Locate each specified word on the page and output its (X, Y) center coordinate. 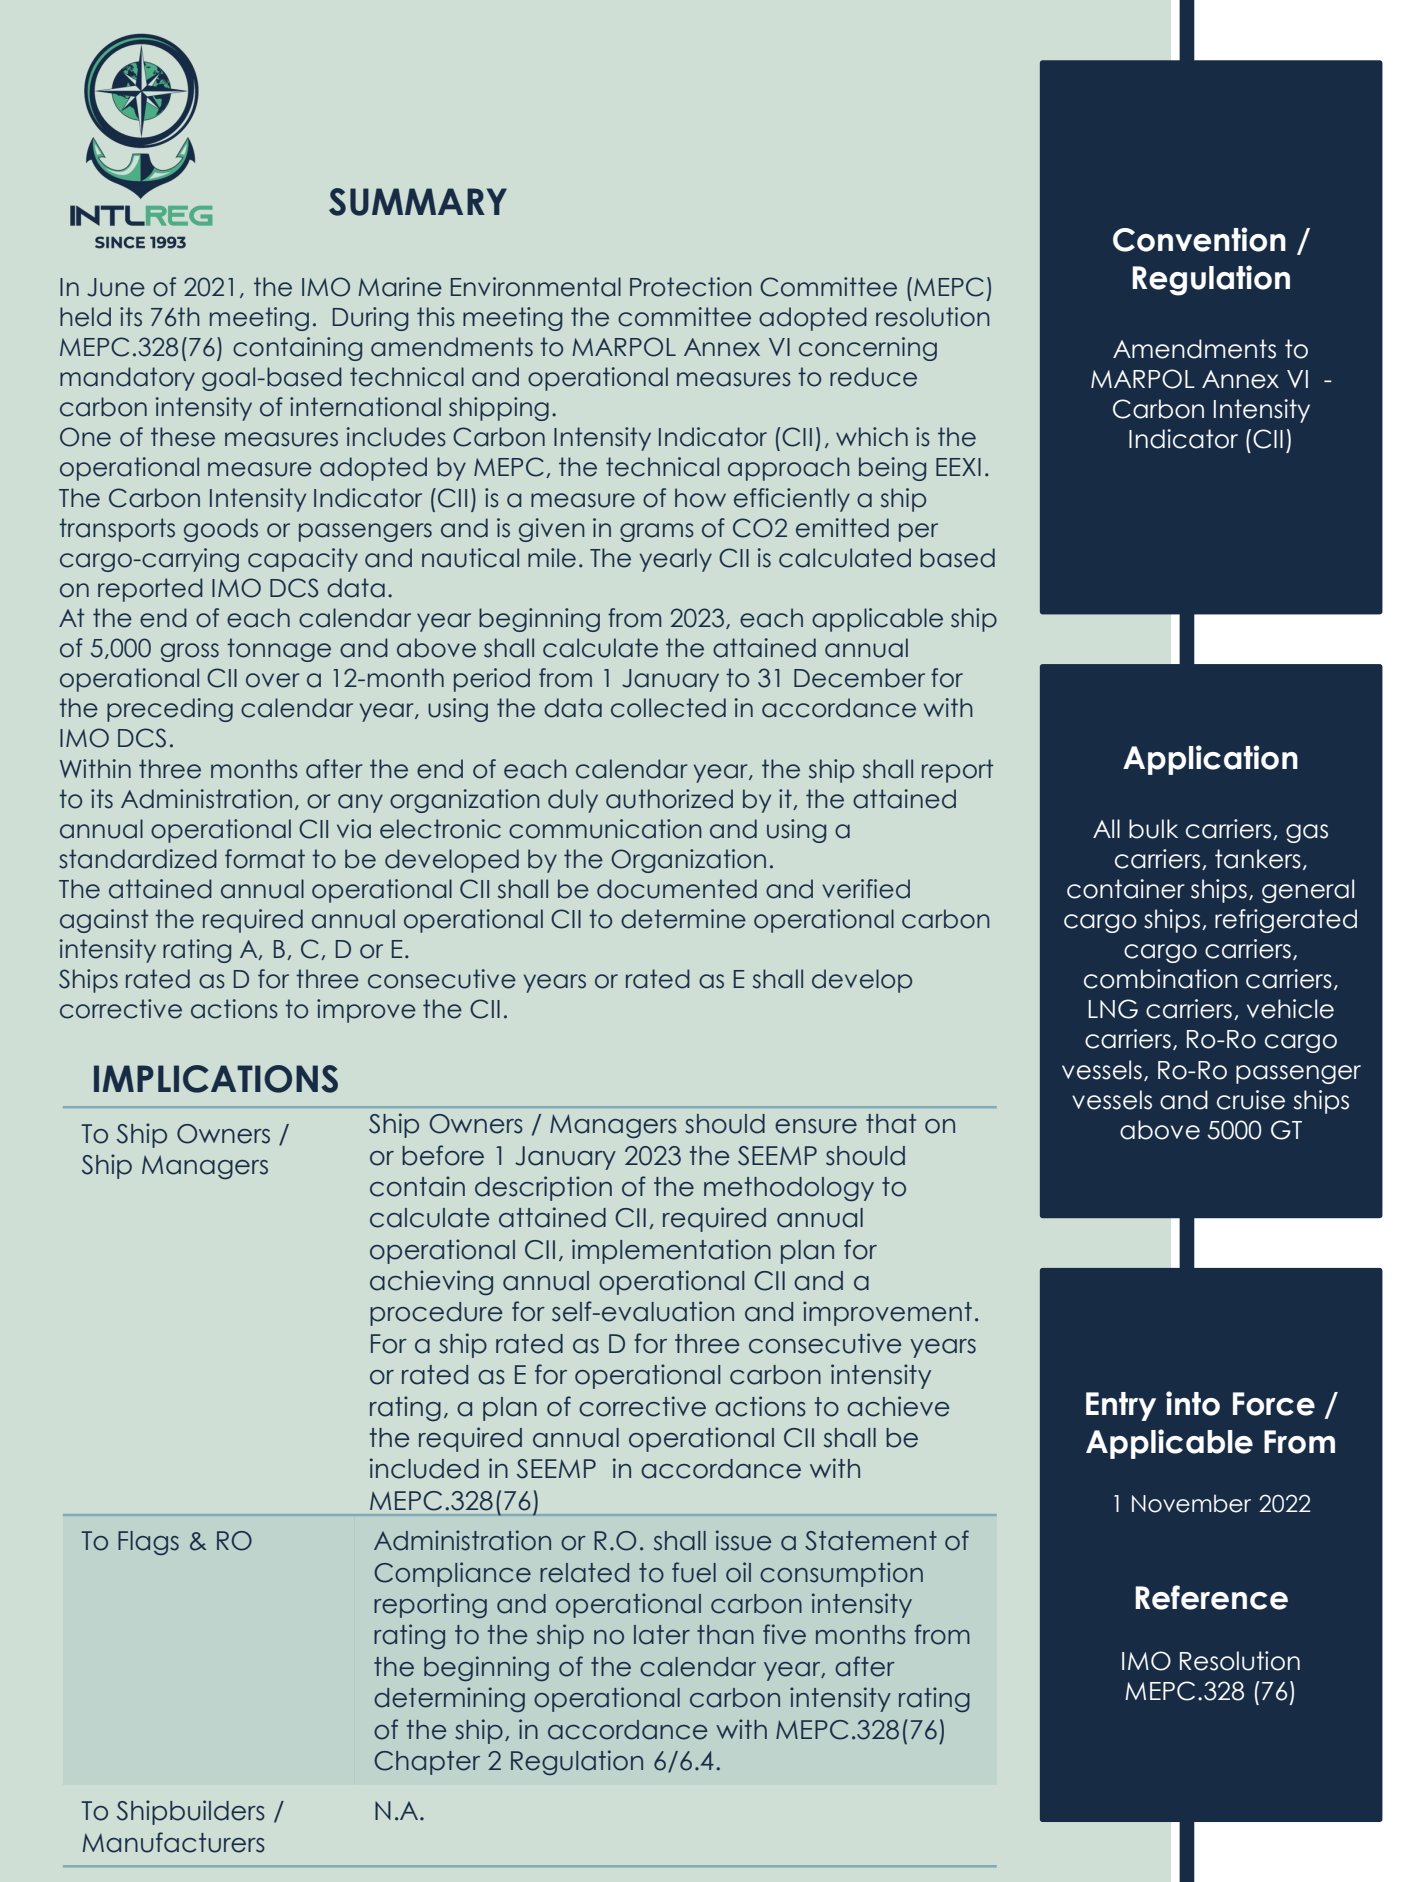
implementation (671, 1251)
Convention (1199, 239)
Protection (691, 287)
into (1193, 1403)
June (116, 287)
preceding (170, 710)
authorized (669, 799)
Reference (1211, 1597)
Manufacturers (174, 1842)
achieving (431, 1283)
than (725, 1635)
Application (1210, 760)
